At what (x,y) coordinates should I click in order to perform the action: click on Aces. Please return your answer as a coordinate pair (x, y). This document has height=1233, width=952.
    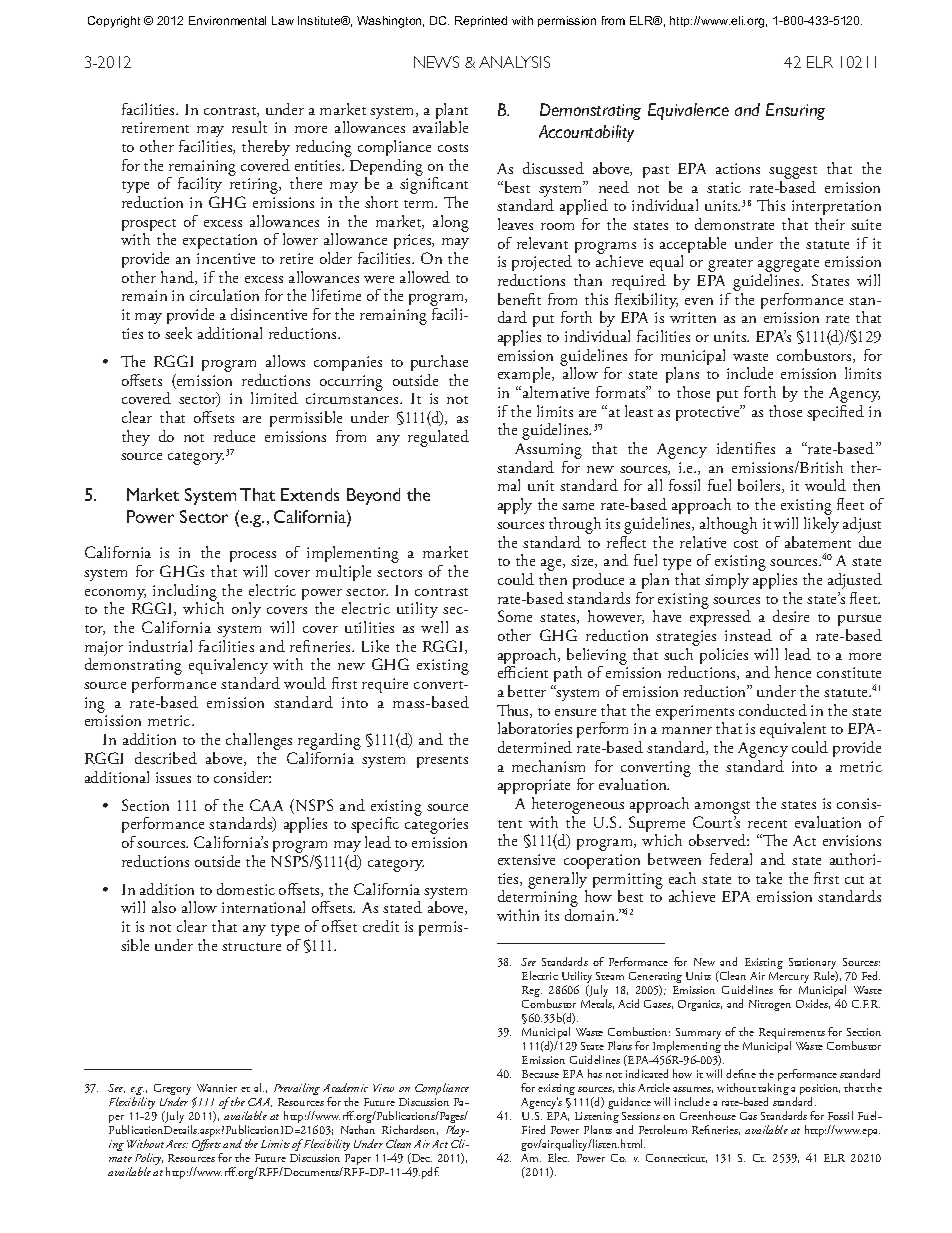
    Looking at the image, I should click on (177, 1144).
